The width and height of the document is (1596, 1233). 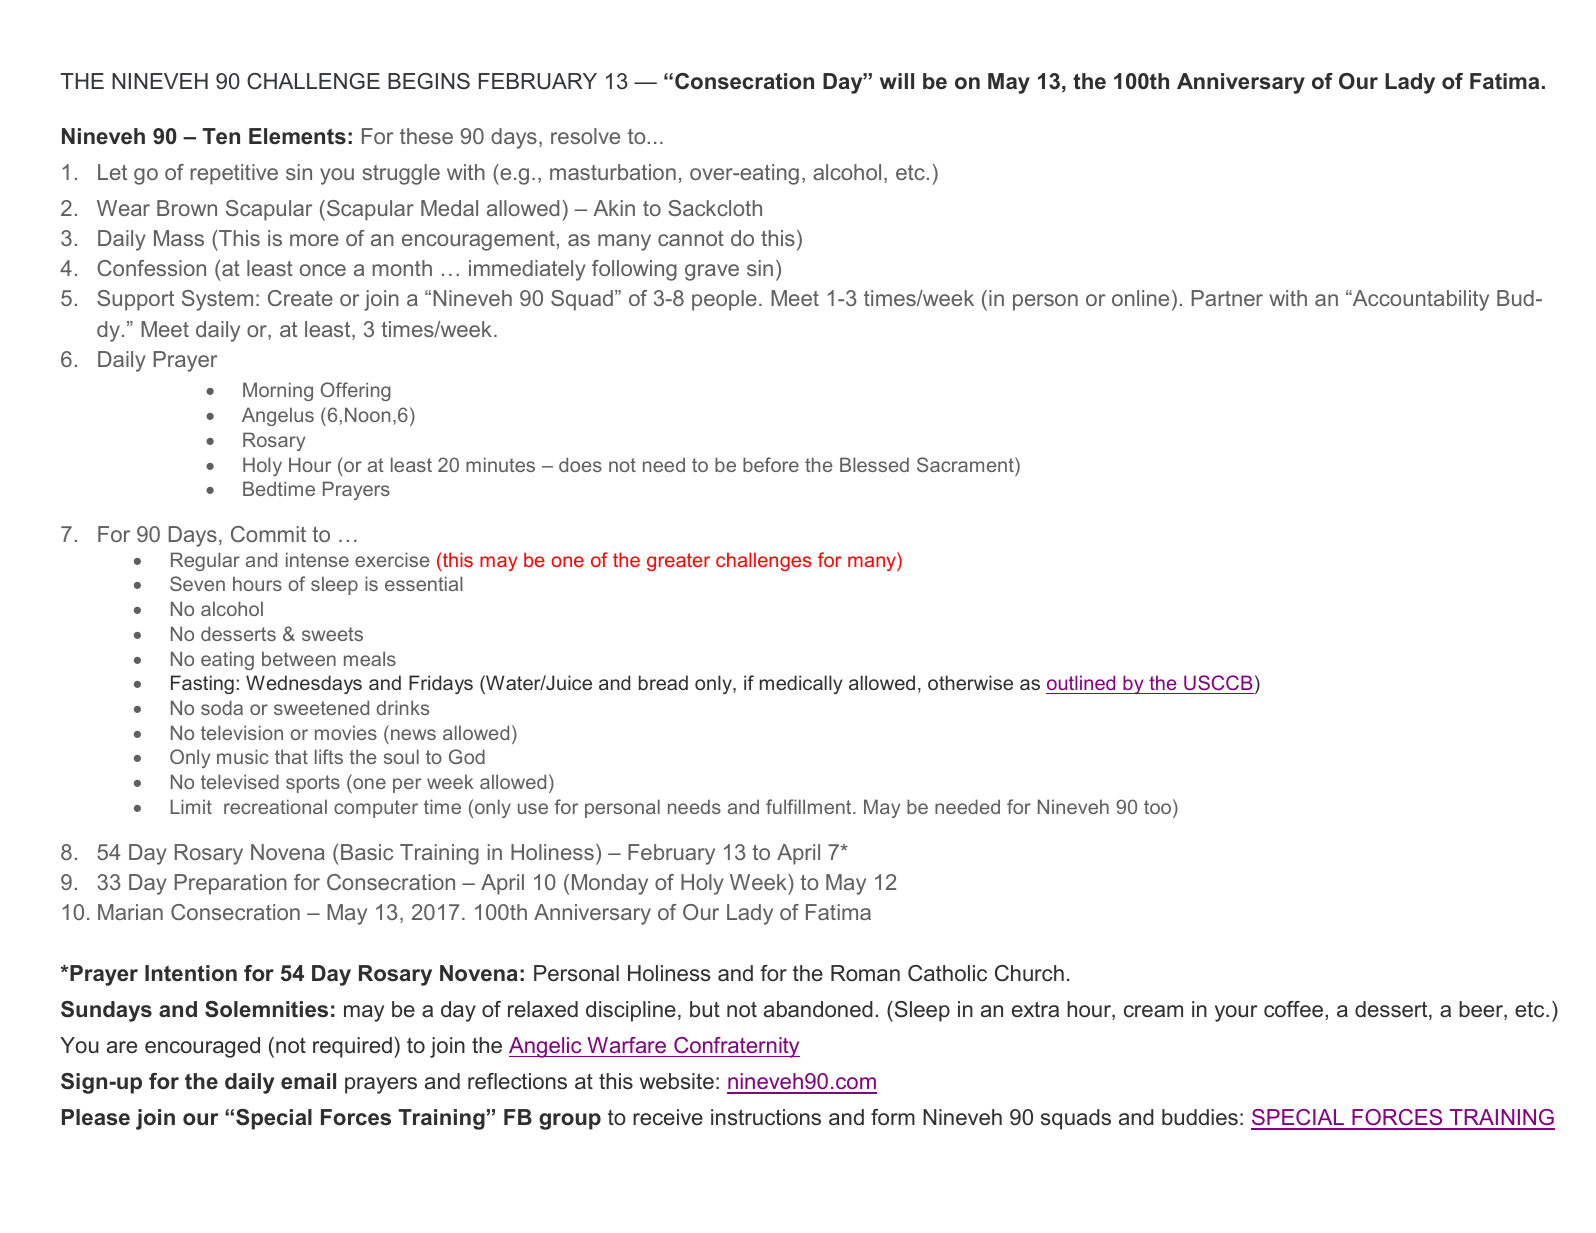 What do you see at coordinates (278, 391) in the document?
I see `Morning` at bounding box center [278, 391].
